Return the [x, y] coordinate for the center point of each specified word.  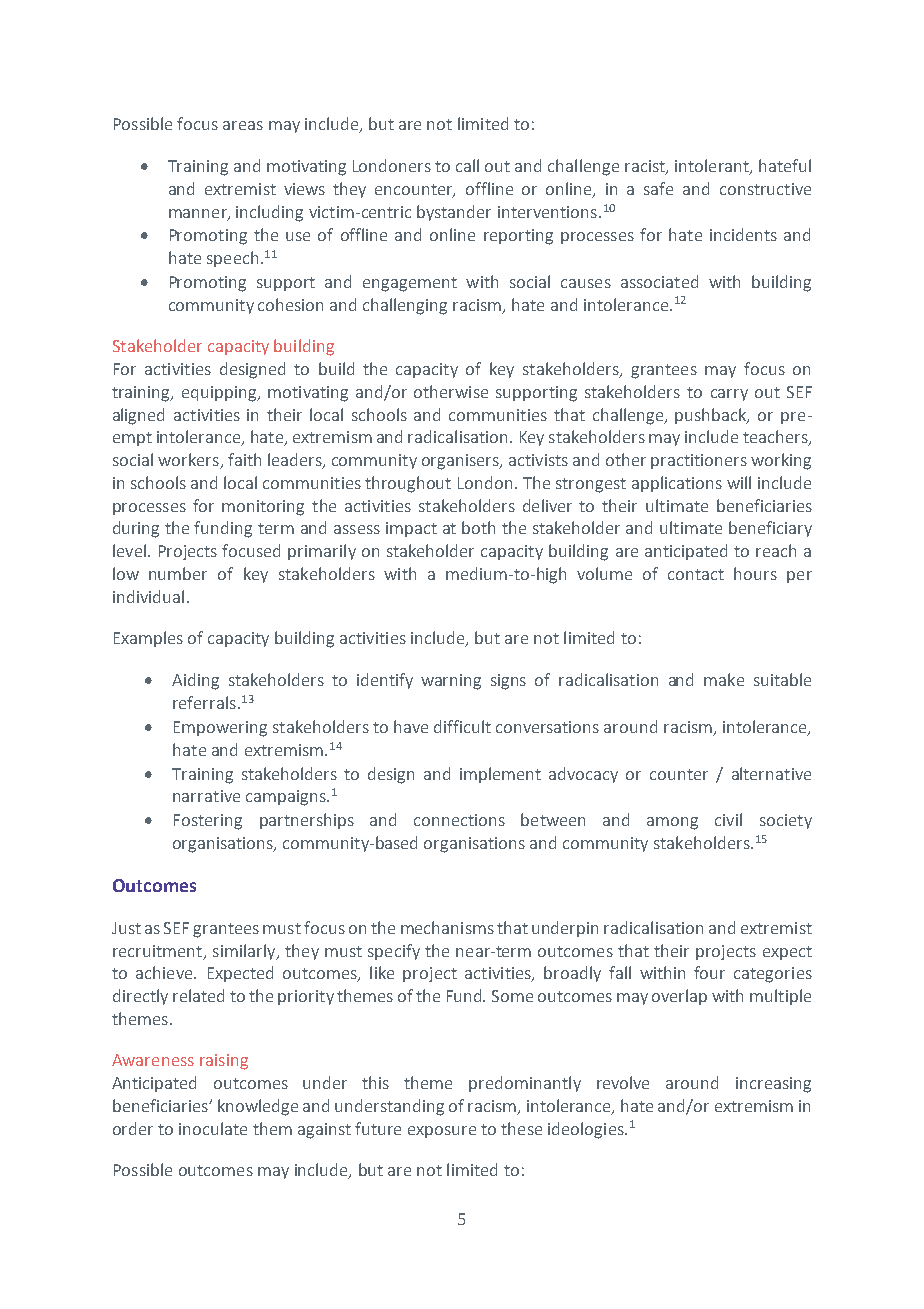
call [467, 165]
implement [500, 775]
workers [189, 461]
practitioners [699, 461]
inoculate [213, 1128]
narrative [206, 796]
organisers [461, 462]
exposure [442, 1132]
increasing [773, 1085]
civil [728, 819]
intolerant [713, 167]
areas [243, 125]
